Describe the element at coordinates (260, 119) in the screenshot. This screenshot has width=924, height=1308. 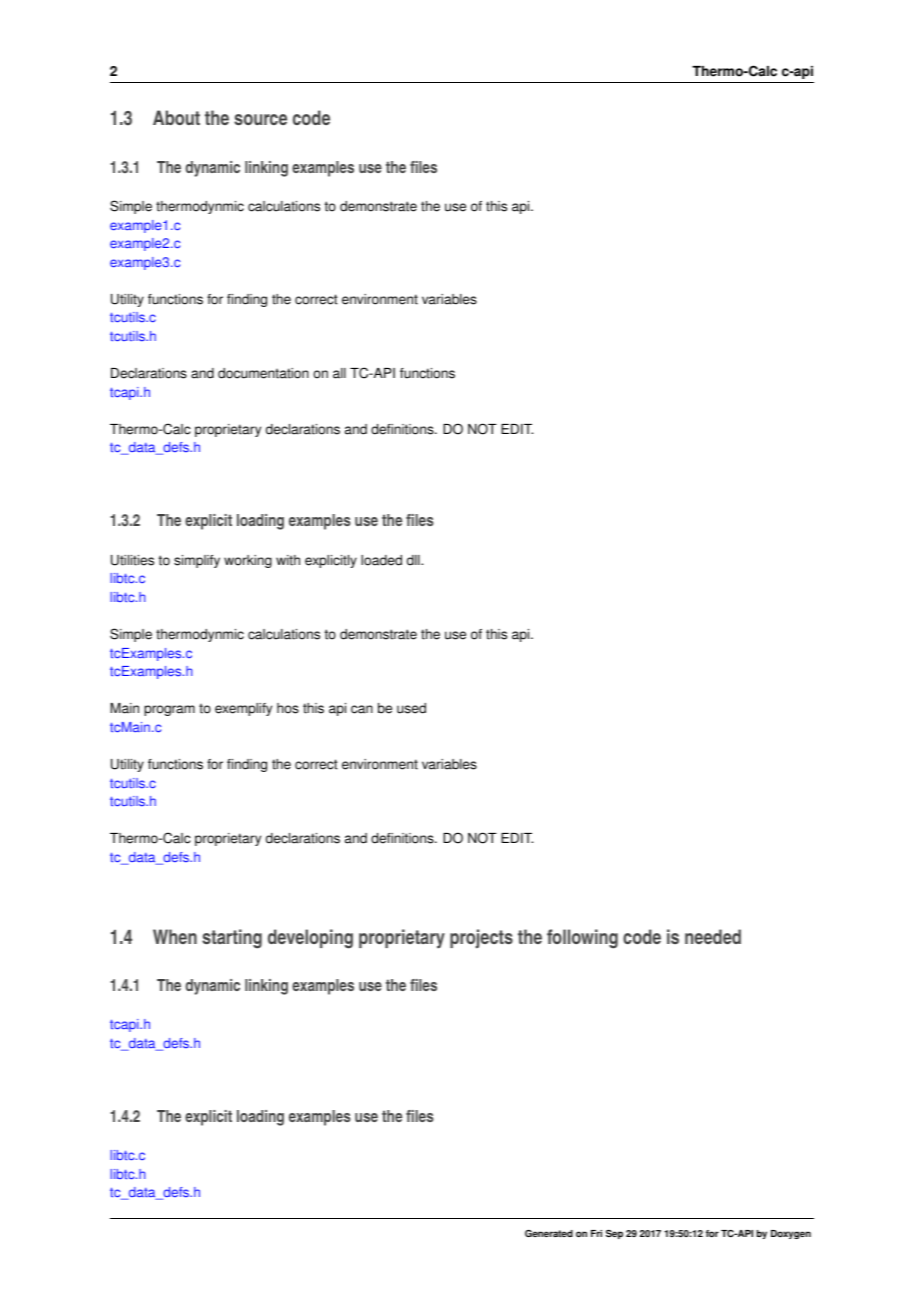
I see `source` at that location.
